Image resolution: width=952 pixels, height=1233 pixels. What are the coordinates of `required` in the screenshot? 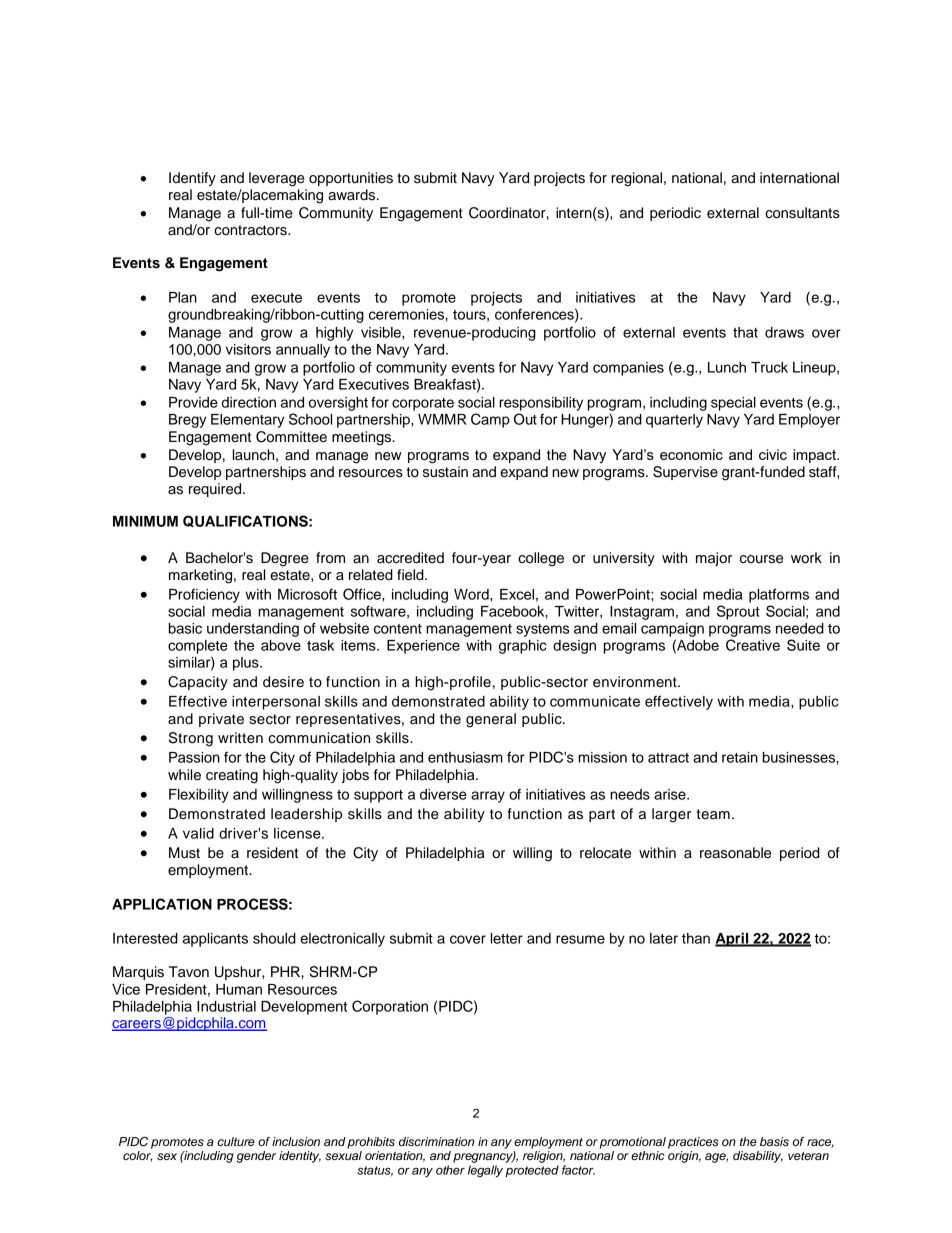 It's located at (216, 490).
